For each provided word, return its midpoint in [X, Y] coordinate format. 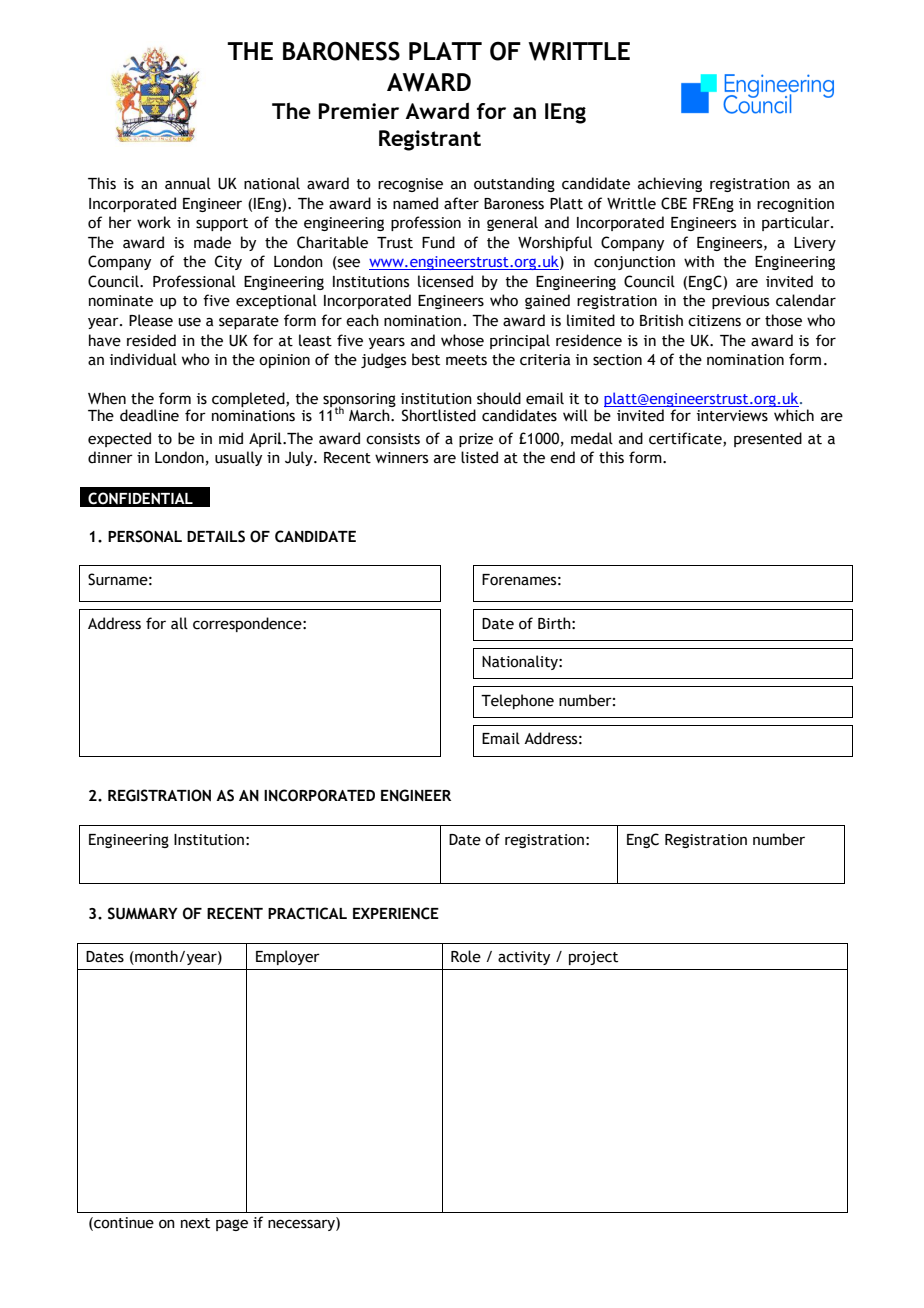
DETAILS [216, 536]
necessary [302, 1224]
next [195, 1223]
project [593, 958]
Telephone [517, 701]
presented [768, 439]
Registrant [430, 140]
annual [188, 183]
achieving [670, 184]
